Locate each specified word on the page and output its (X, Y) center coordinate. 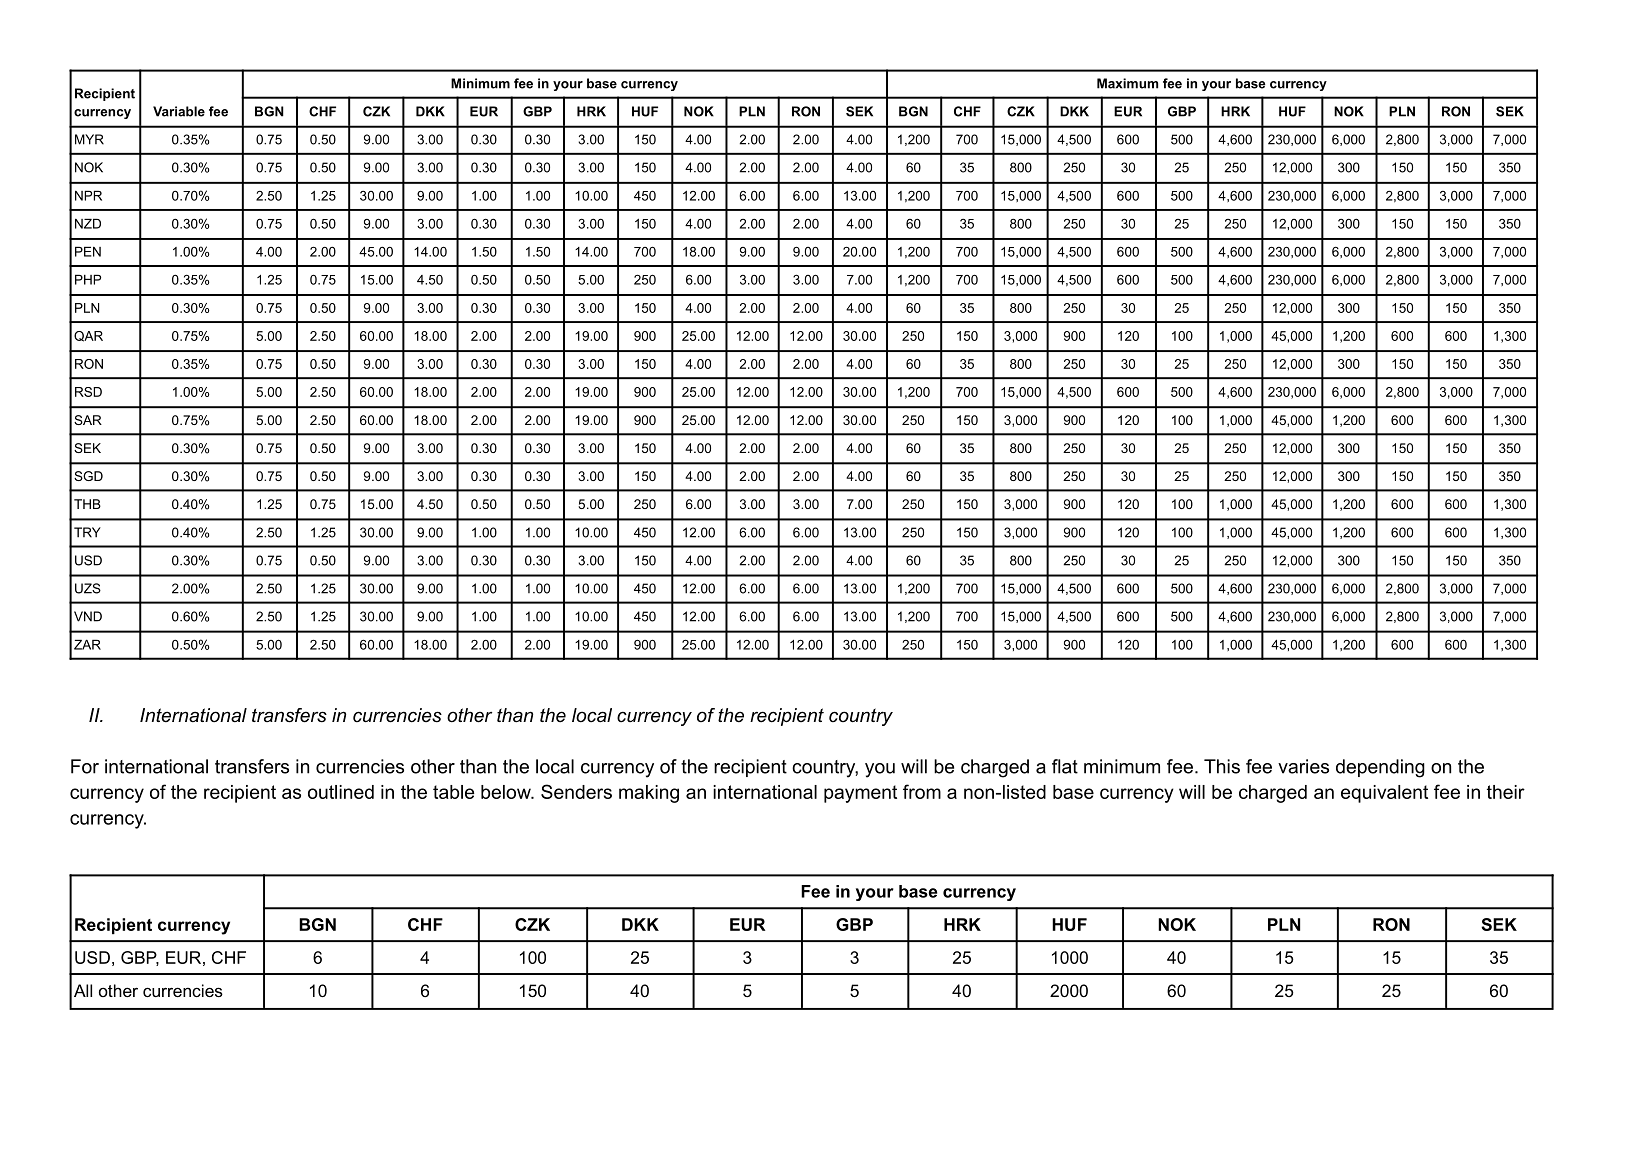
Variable (179, 111)
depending (1380, 768)
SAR (88, 420)
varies (1303, 766)
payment (860, 794)
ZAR (87, 644)
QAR (88, 336)
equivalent (1384, 794)
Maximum (1127, 83)
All (83, 990)
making (649, 794)
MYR (89, 139)
